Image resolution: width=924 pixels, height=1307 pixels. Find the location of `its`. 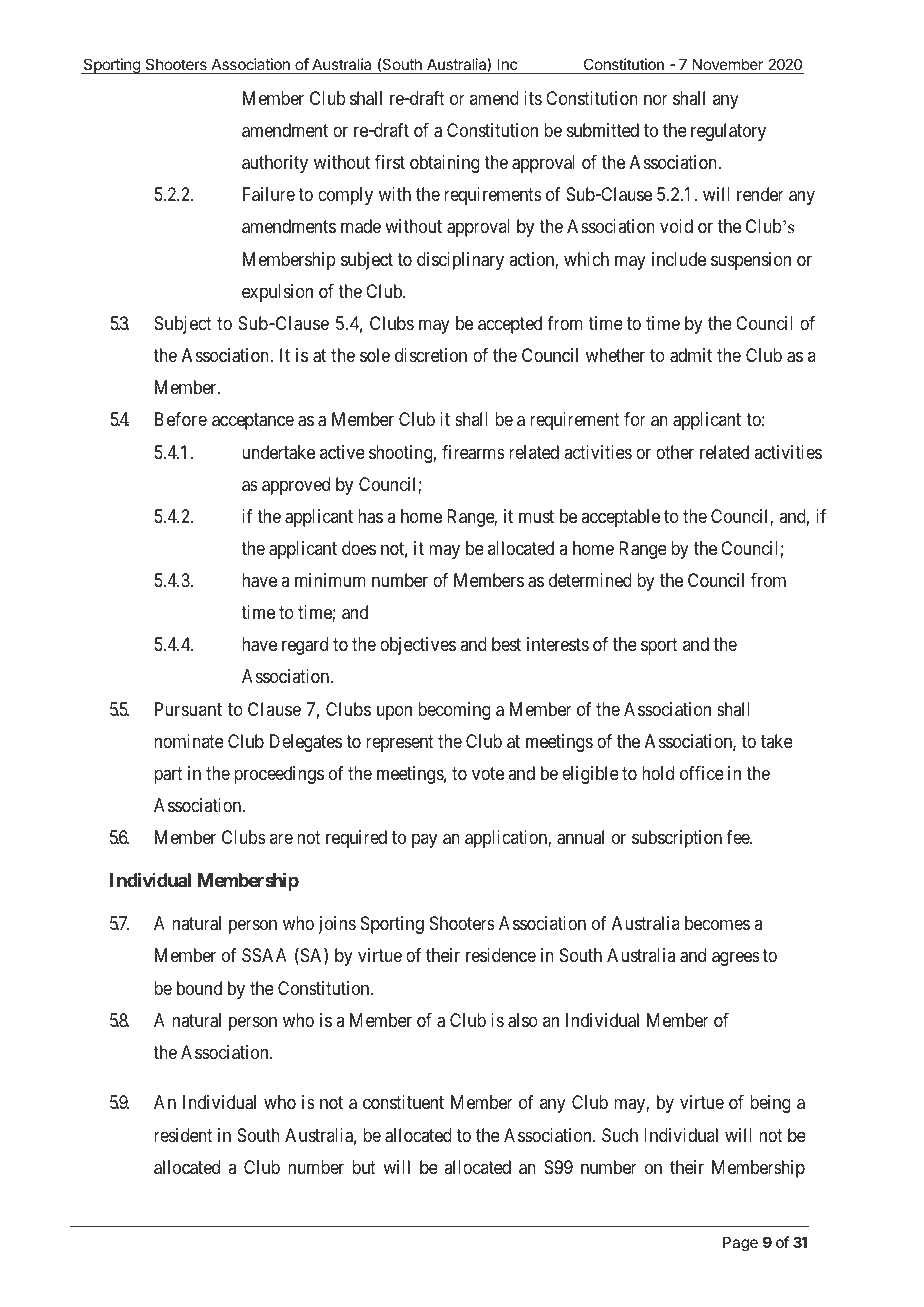

its is located at coordinates (533, 98).
